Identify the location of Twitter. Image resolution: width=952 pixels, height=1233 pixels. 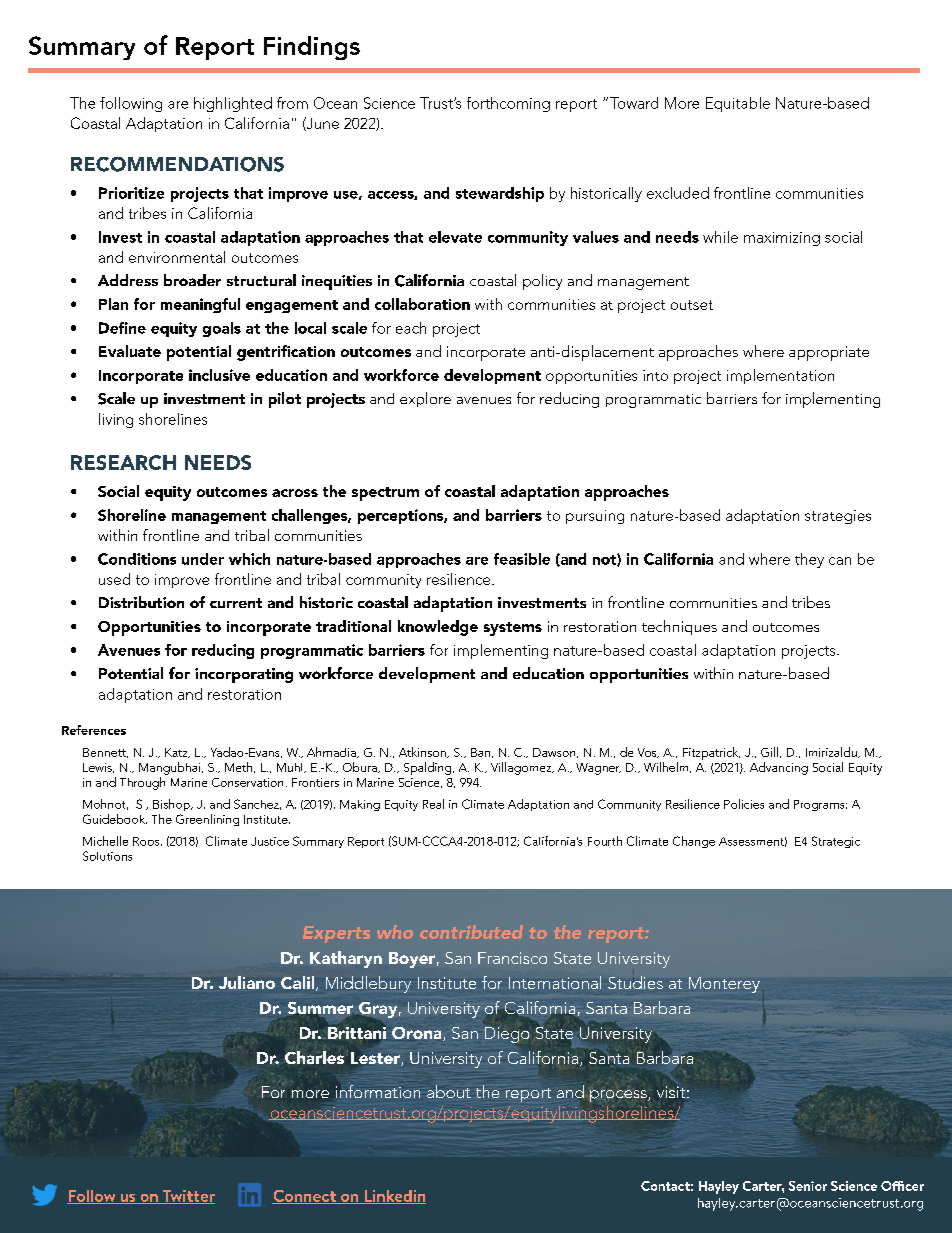
(187, 1197).
